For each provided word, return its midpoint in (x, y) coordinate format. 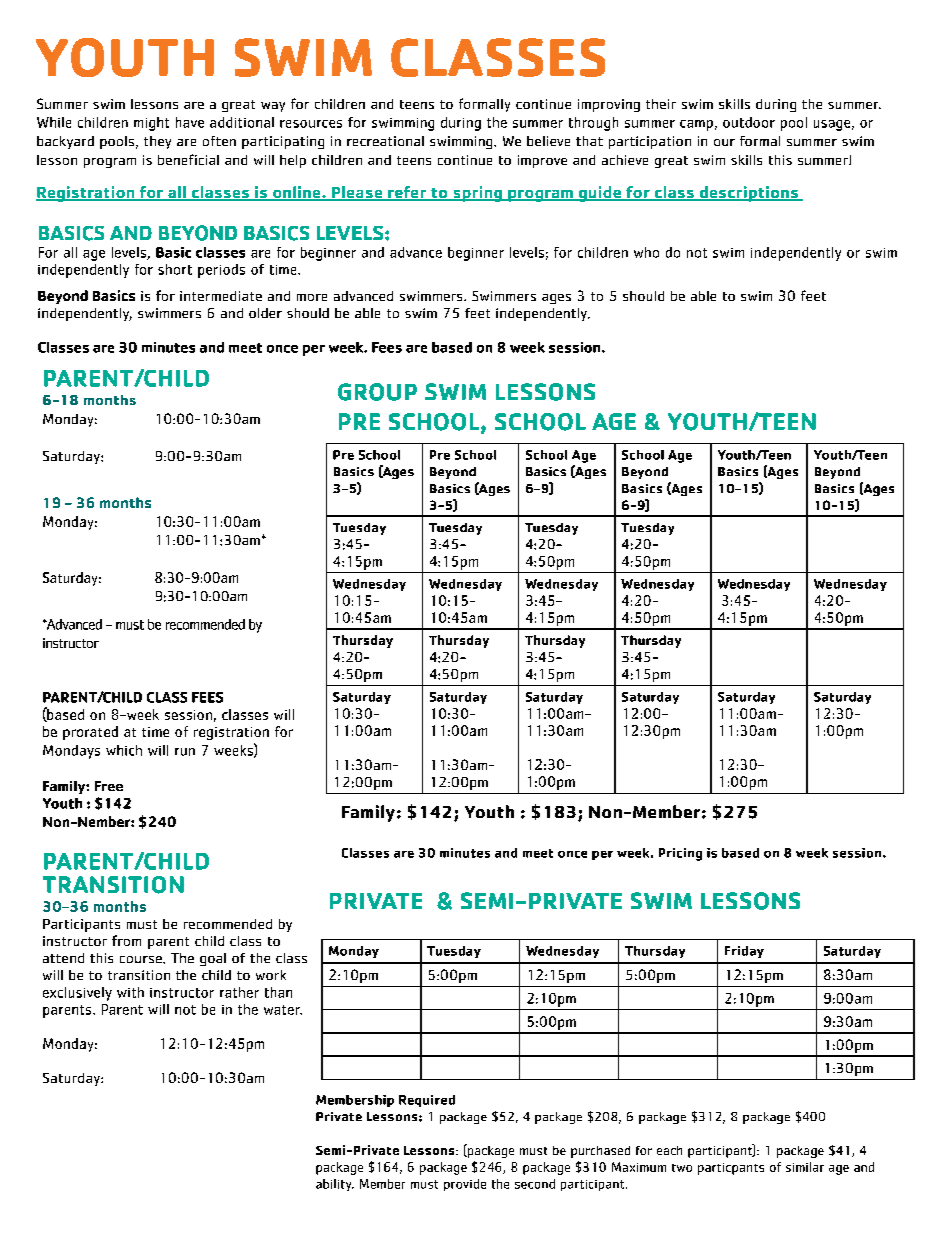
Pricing (680, 854)
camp (696, 125)
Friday (744, 952)
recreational (385, 141)
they (157, 142)
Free (109, 786)
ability (335, 1185)
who (646, 252)
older (265, 313)
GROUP (377, 392)
